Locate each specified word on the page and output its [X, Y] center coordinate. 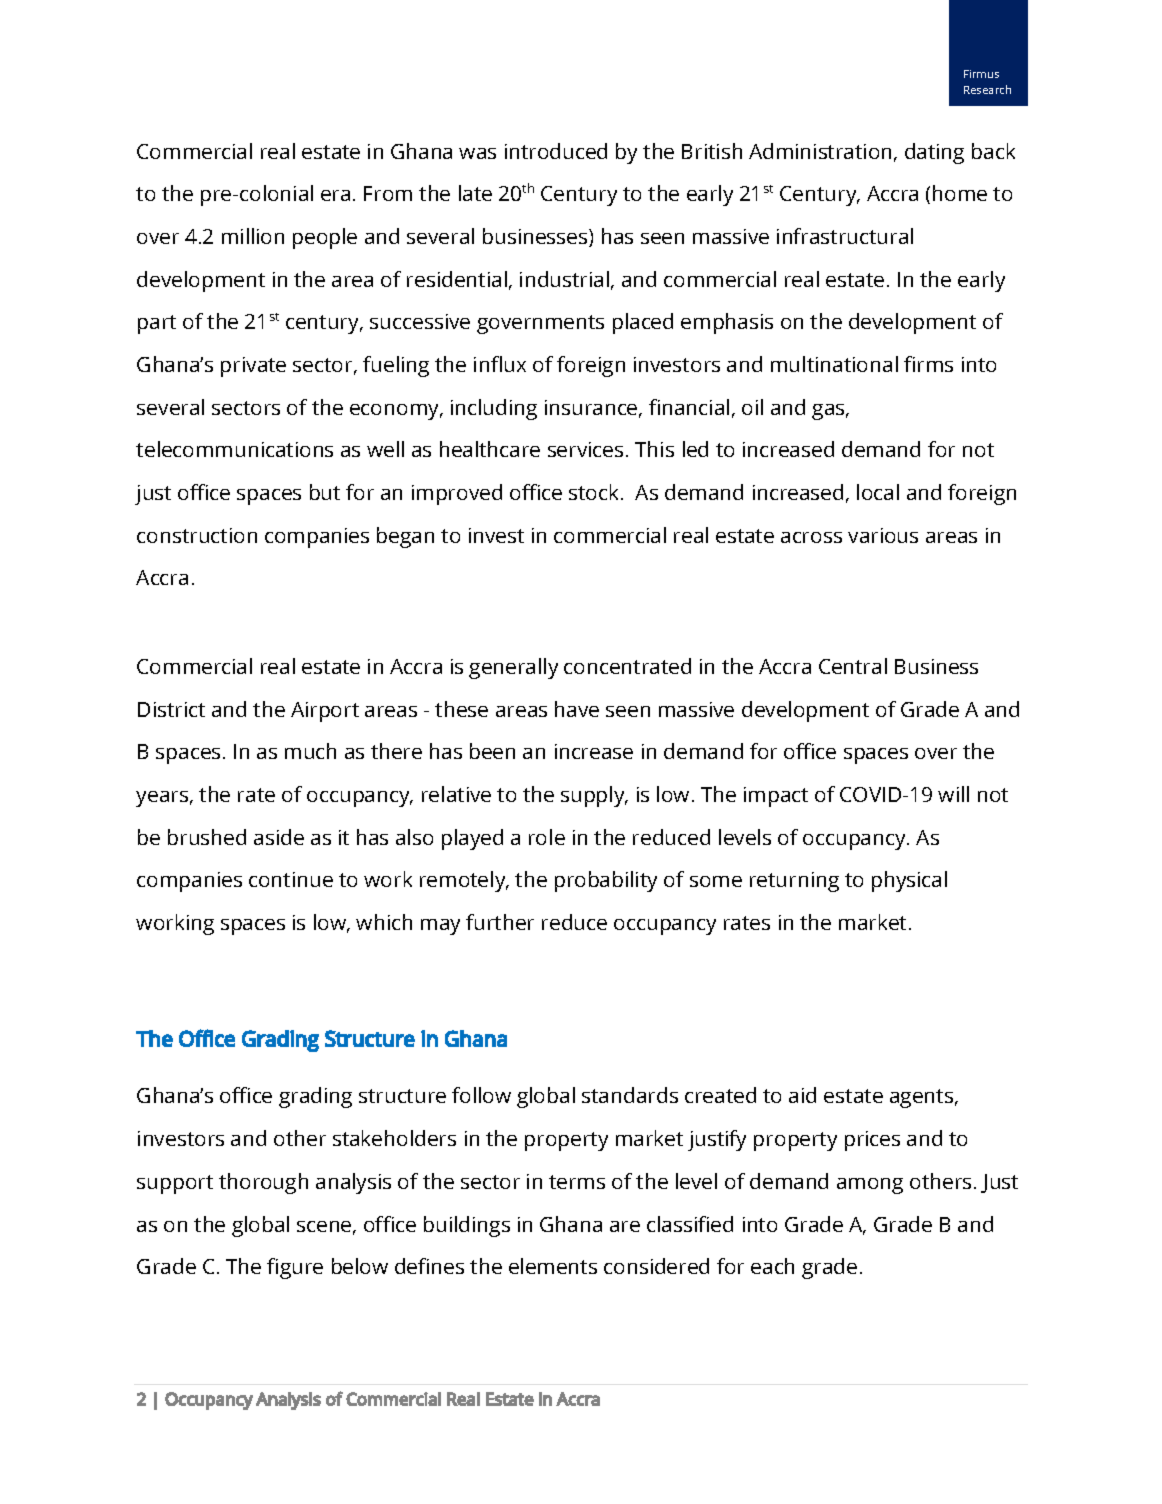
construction [197, 535]
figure [295, 1268]
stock [595, 492]
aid [802, 1095]
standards [630, 1095]
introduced [556, 151]
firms [928, 364]
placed [643, 323]
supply [594, 796]
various [883, 535]
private [253, 367]
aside [279, 837]
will [953, 794]
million [253, 236]
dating [934, 153]
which [384, 922]
